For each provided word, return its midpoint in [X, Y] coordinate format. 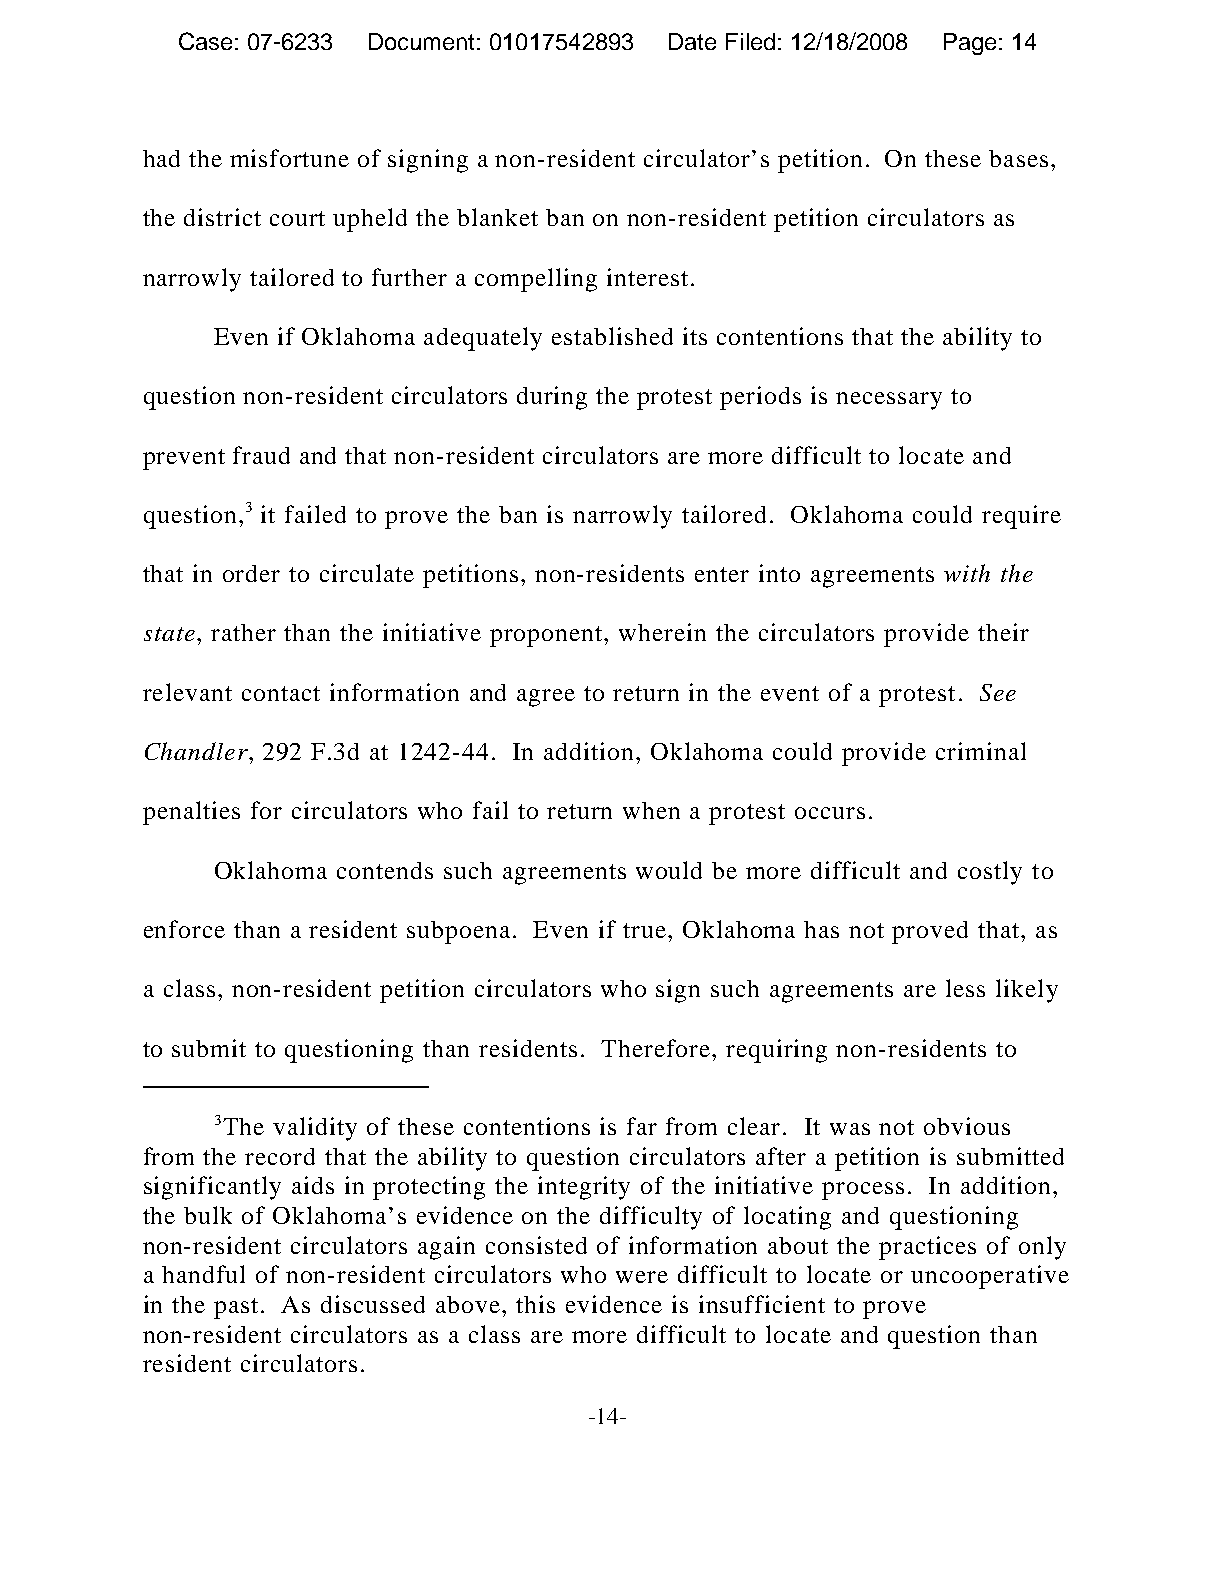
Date [692, 41]
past [236, 1308]
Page [970, 44]
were [642, 1277]
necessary [889, 401]
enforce [184, 929]
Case [205, 41]
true [646, 930]
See [998, 692]
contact [281, 693]
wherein [662, 632]
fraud [261, 455]
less [965, 988]
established [612, 336]
